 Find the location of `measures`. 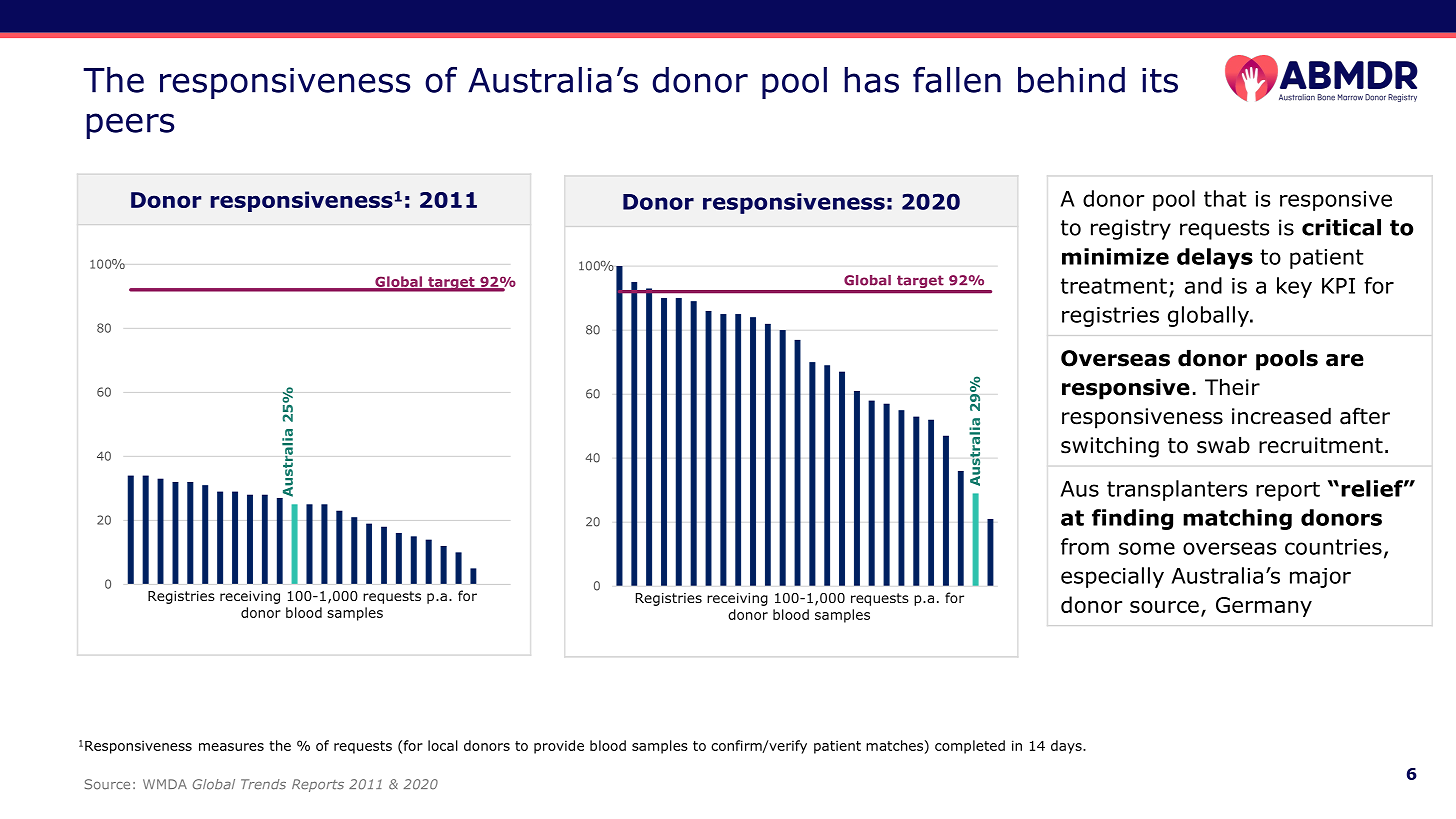

measures is located at coordinates (231, 747).
